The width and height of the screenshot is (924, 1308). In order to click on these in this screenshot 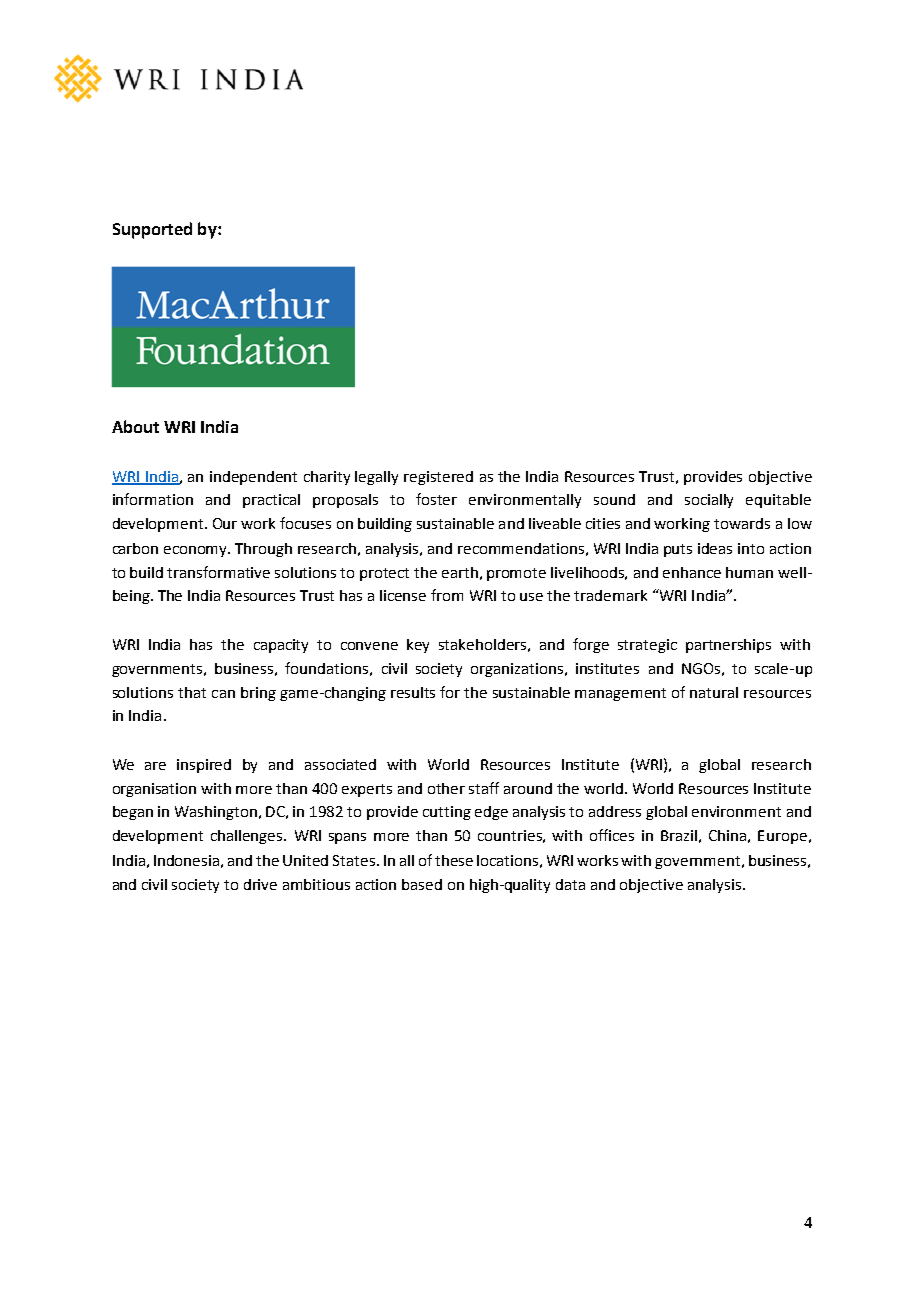, I will do `click(454, 860)`.
